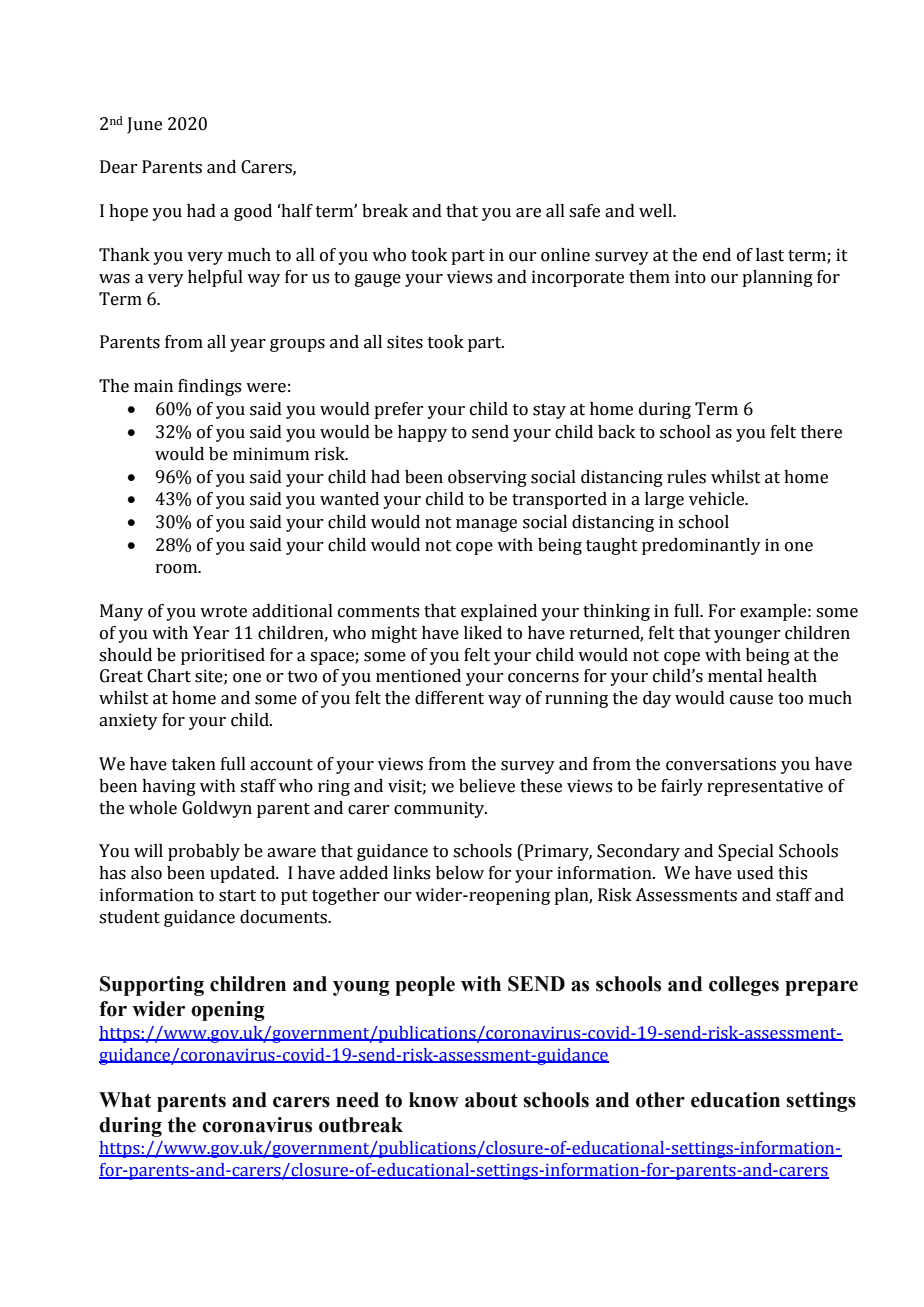  What do you see at coordinates (491, 1100) in the screenshot?
I see `about` at bounding box center [491, 1100].
